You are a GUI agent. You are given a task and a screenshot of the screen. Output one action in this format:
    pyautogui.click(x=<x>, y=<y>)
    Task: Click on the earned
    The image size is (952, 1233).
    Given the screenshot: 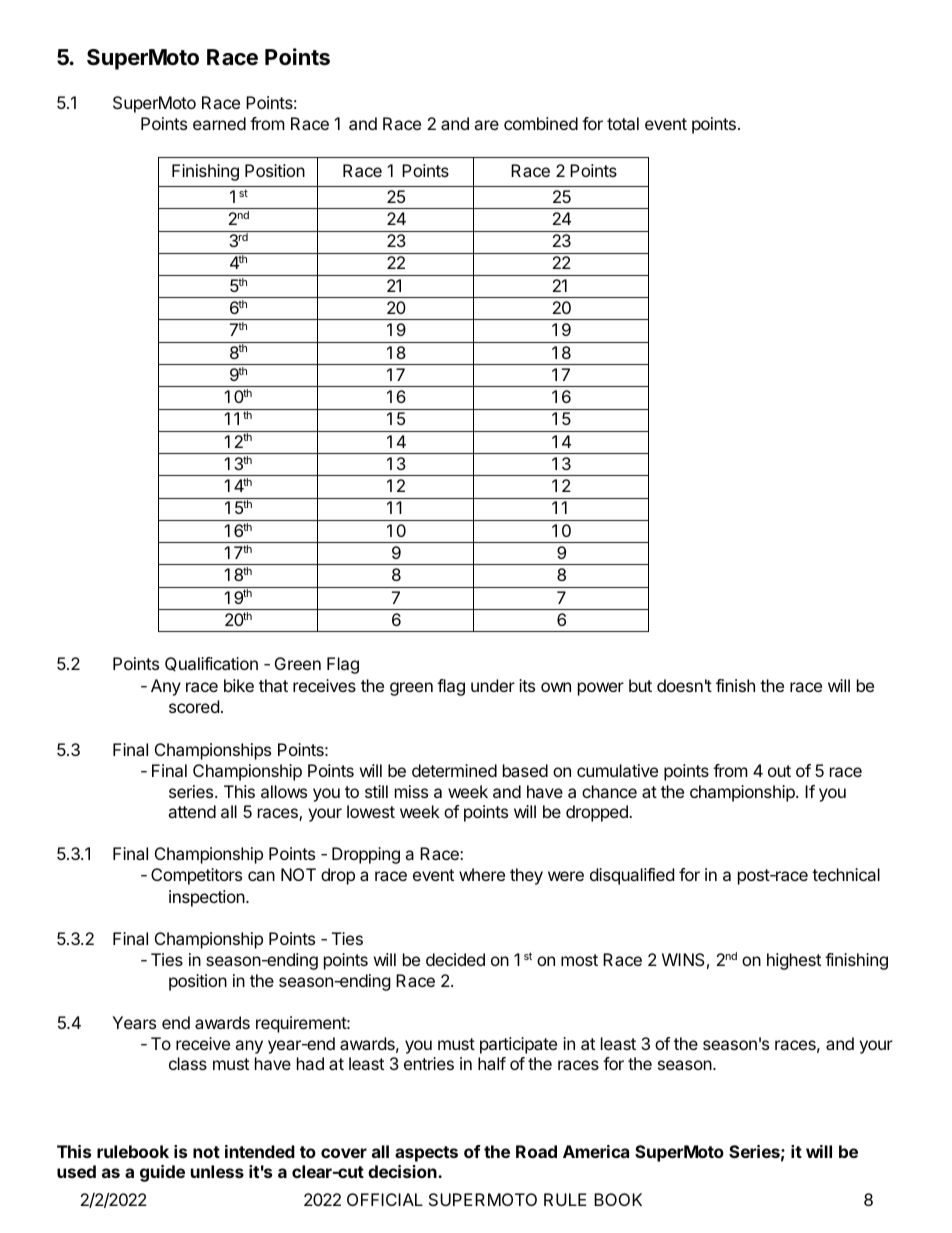 What is the action you would take?
    pyautogui.click(x=219, y=123)
